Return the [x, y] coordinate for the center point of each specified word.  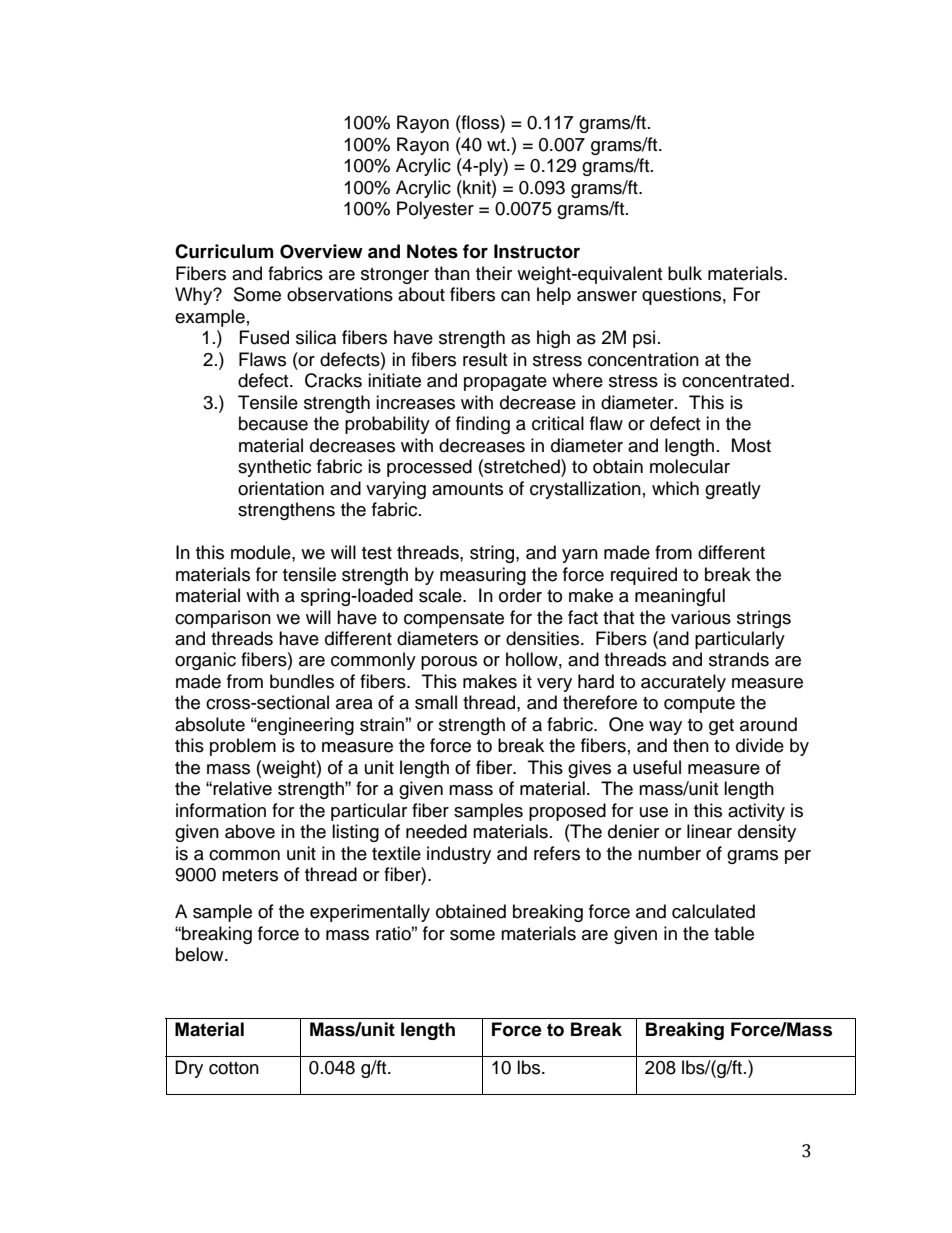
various [701, 617]
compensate [454, 620]
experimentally [370, 913]
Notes [432, 251]
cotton [234, 1068]
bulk [685, 273]
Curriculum [224, 251]
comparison [223, 619]
